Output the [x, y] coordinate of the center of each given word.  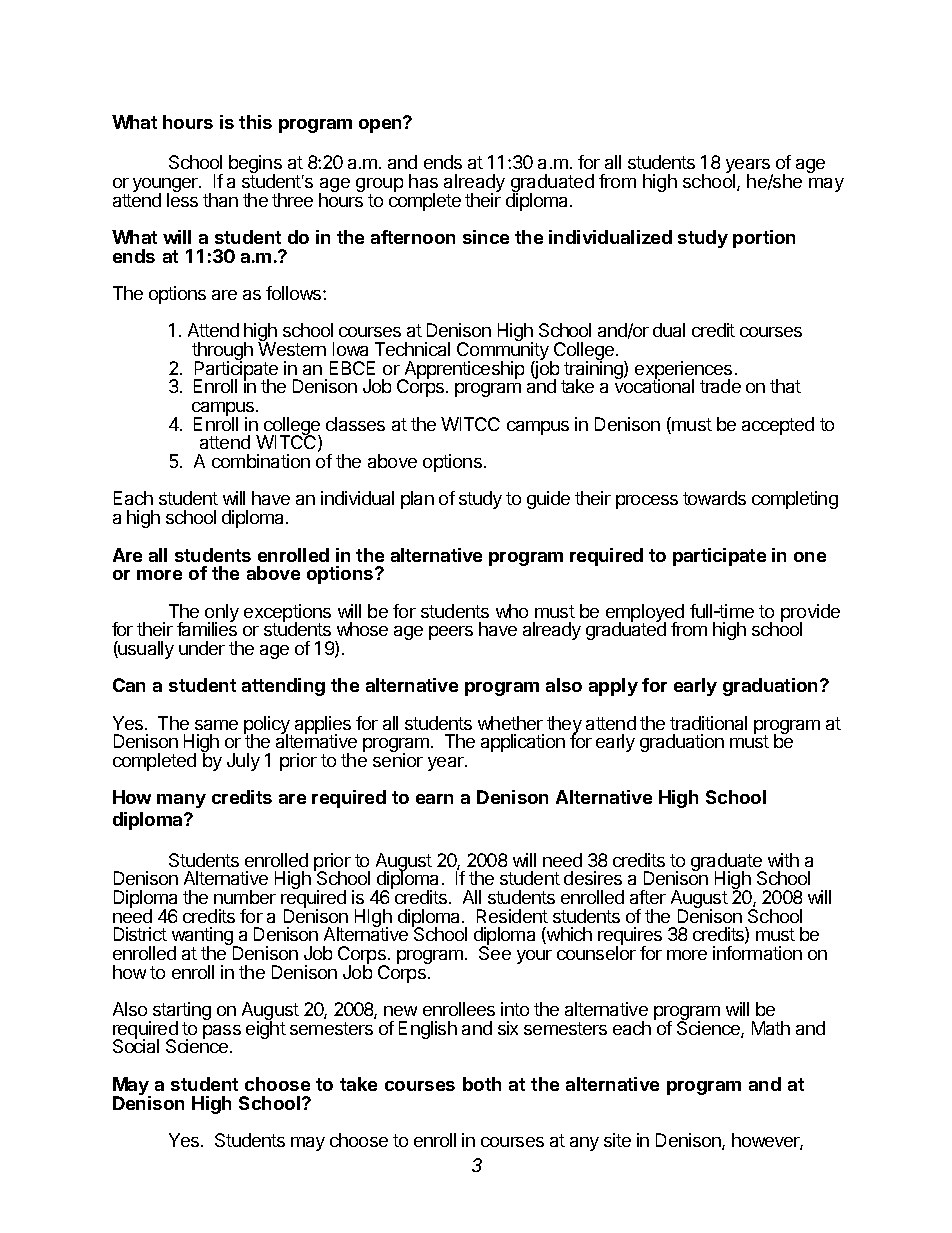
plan [417, 500]
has [423, 181]
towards [714, 498]
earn [434, 799]
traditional [708, 723]
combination [261, 461]
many [181, 801]
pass [222, 1032]
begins [255, 165]
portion [764, 239]
